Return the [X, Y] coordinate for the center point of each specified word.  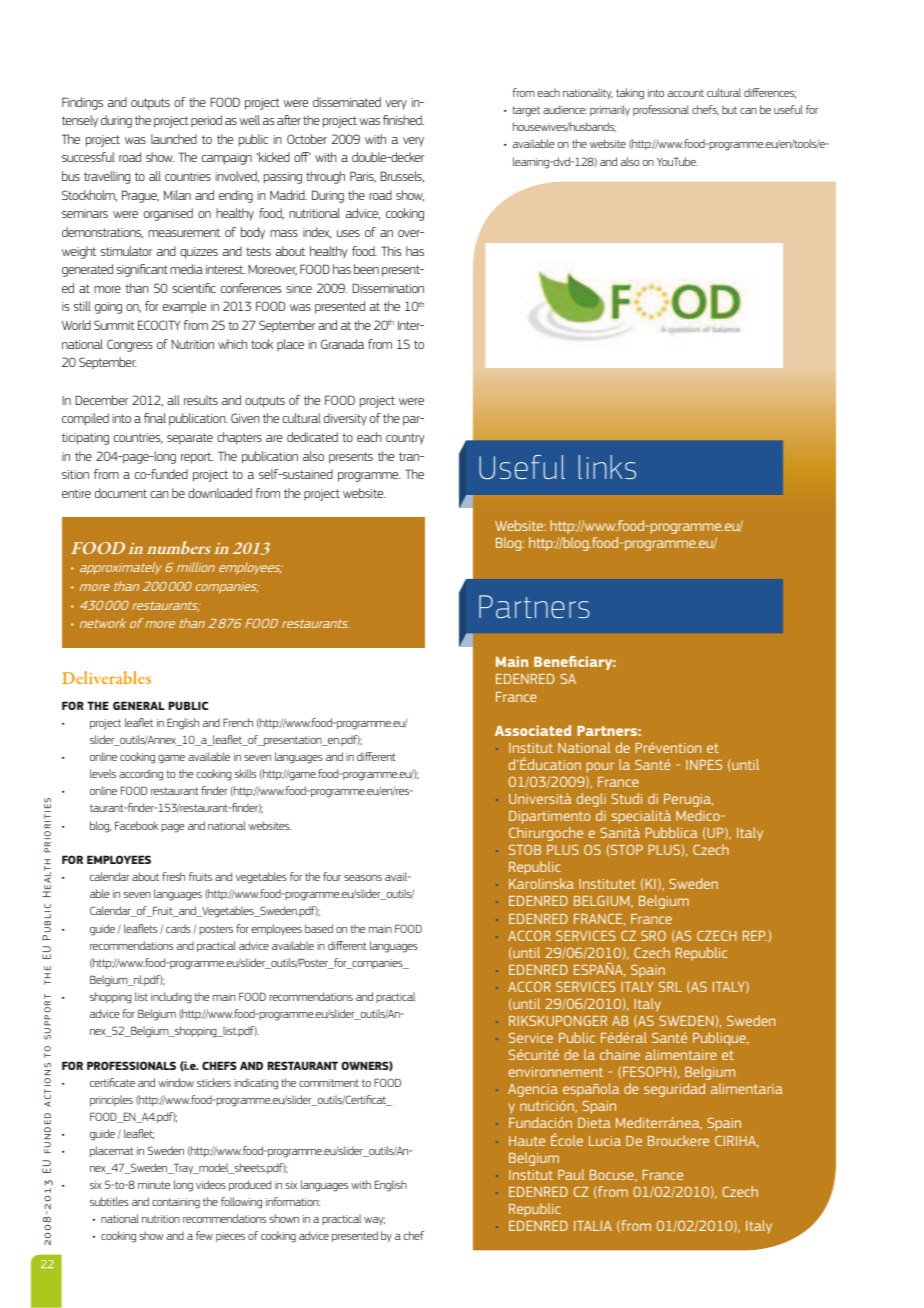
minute [154, 1185]
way [374, 1221]
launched [174, 139]
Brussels [402, 177]
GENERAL [139, 705]
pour [600, 767]
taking [630, 94]
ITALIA [593, 1226]
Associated [533, 730]
